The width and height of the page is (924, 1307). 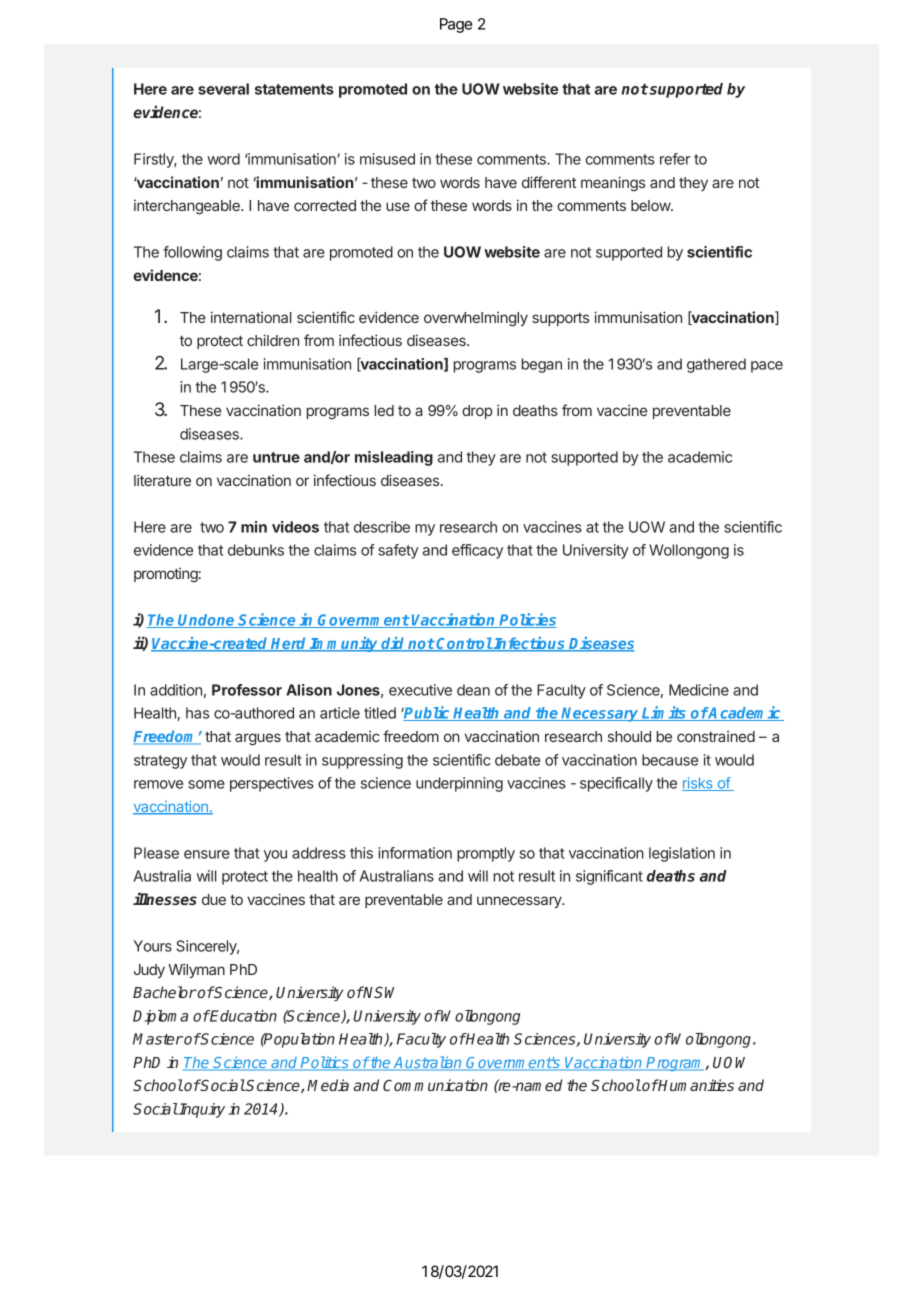 I want to click on Inquiry, so click(x=201, y=1110).
